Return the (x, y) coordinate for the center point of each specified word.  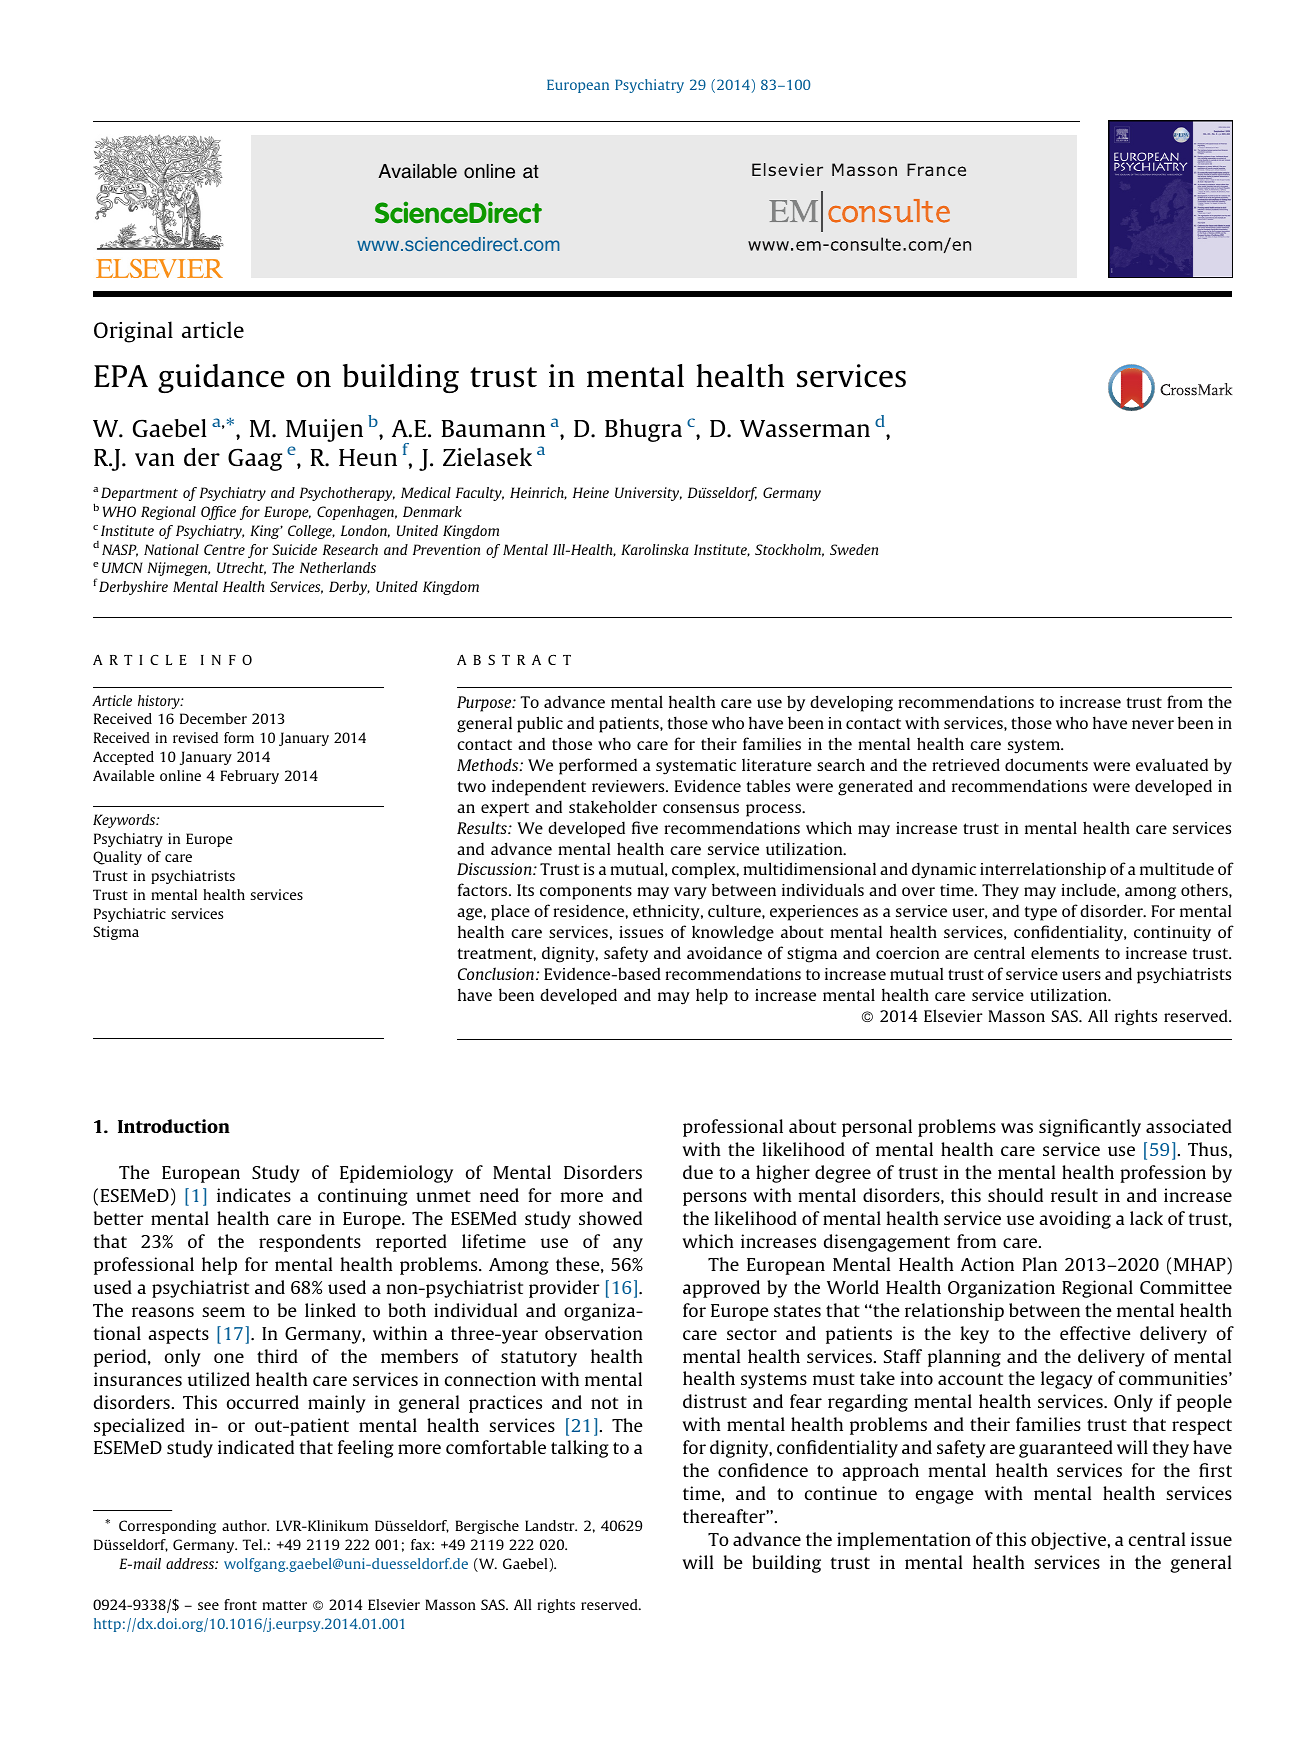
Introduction (174, 1126)
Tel (253, 1544)
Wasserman (805, 428)
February (249, 777)
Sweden (854, 549)
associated (1189, 1126)
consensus (701, 808)
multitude (1177, 868)
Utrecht (241, 568)
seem (223, 1312)
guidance (221, 378)
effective (1095, 1333)
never (1153, 724)
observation (594, 1333)
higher (783, 1174)
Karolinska (655, 549)
